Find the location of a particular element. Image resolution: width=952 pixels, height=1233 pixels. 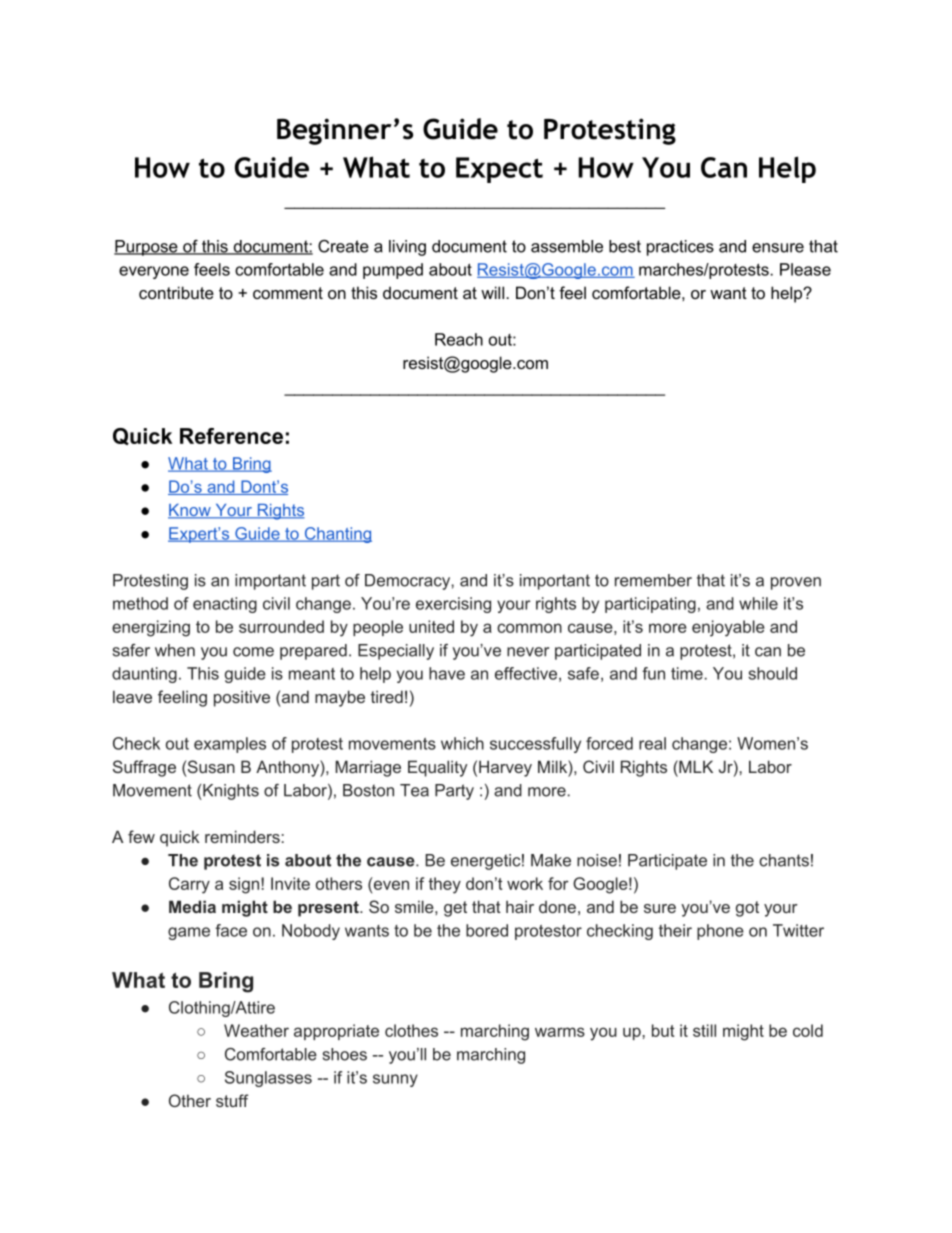

practices is located at coordinates (680, 248).
